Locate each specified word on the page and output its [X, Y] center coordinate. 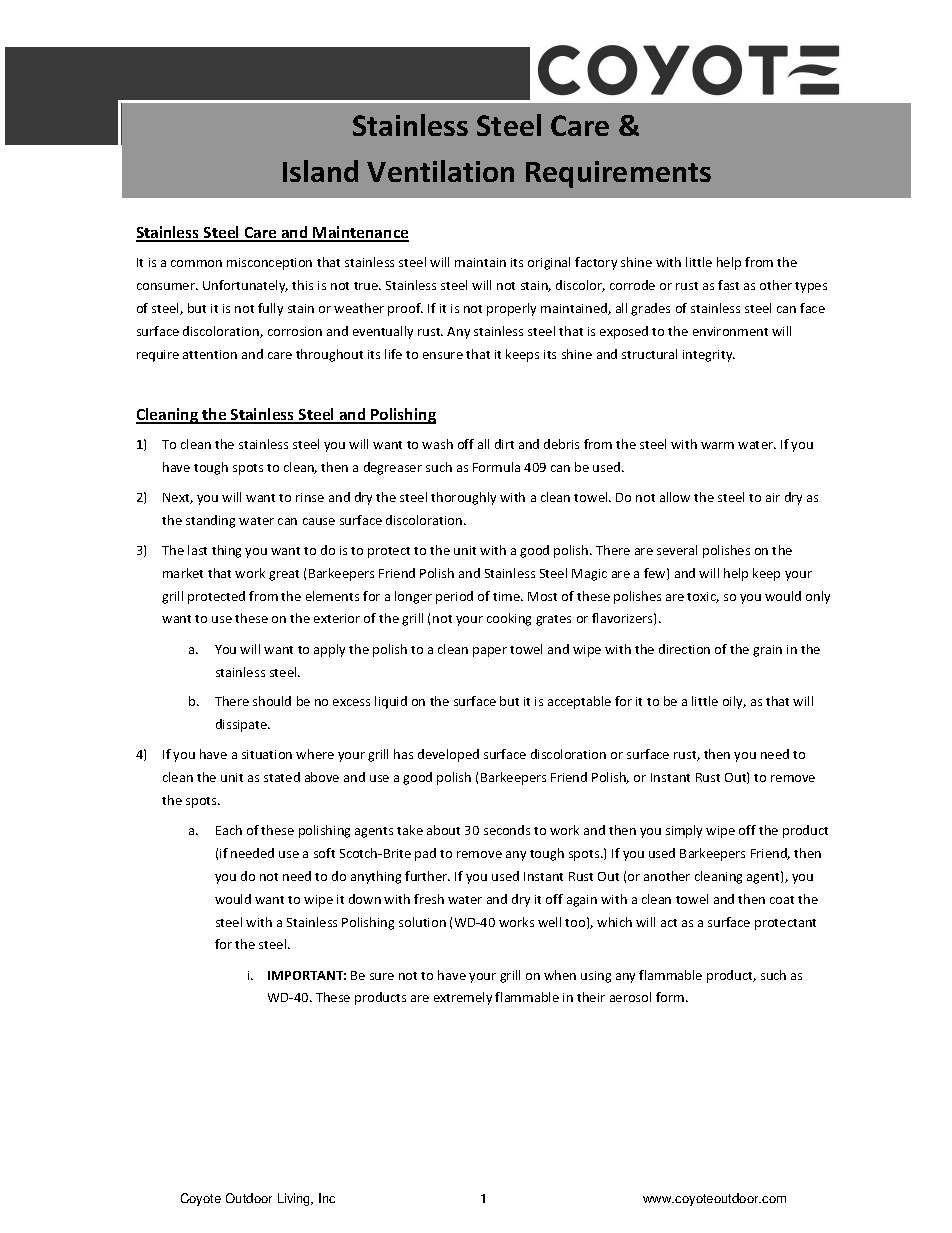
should [272, 701]
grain [767, 651]
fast [728, 285]
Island [320, 171]
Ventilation [440, 171]
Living [295, 1199]
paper [490, 652]
